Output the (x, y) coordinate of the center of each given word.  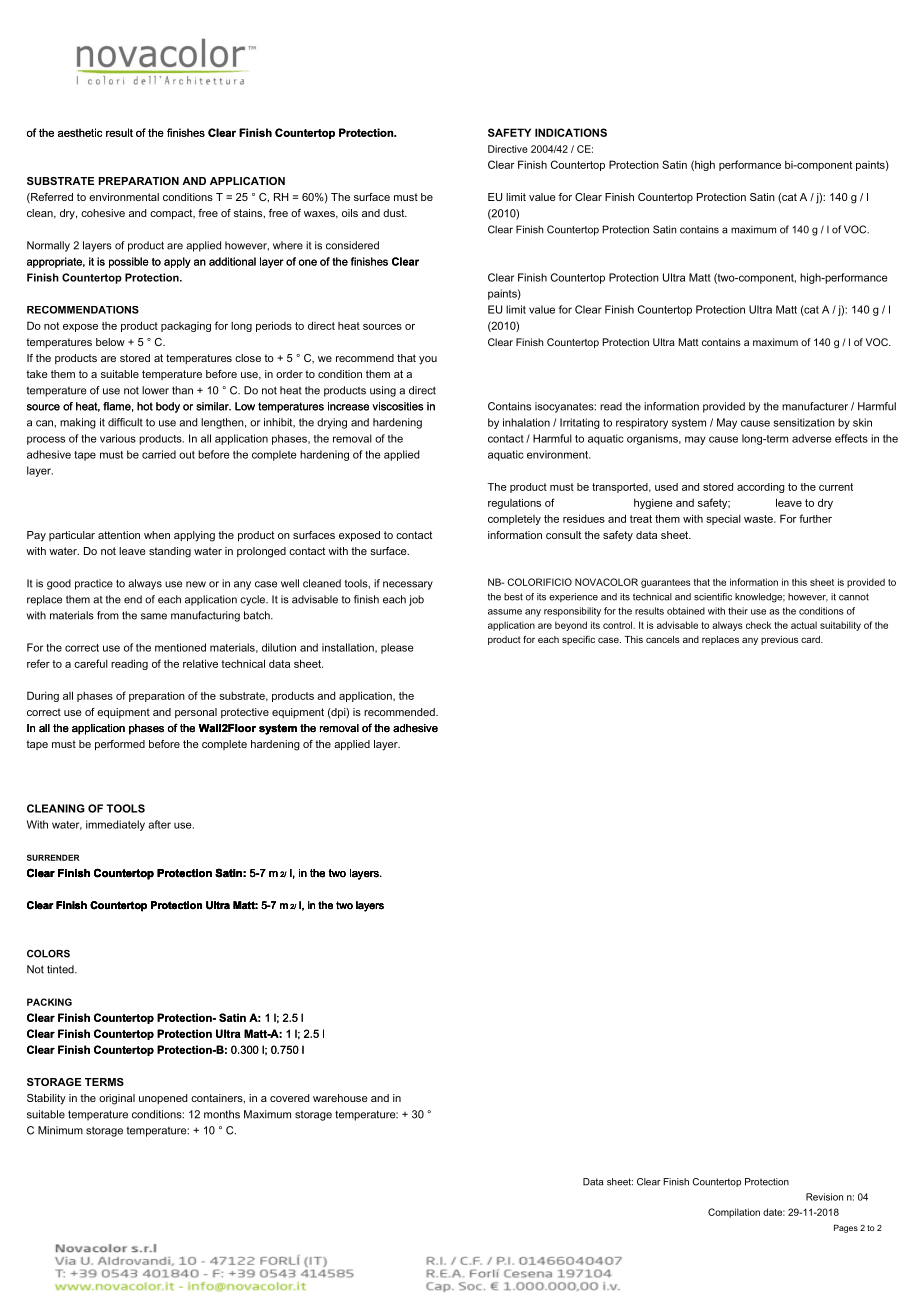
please (397, 648)
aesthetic (80, 132)
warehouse (340, 1098)
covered (289, 1098)
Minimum (60, 1130)
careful (91, 663)
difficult (125, 422)
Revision (824, 1197)
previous (779, 640)
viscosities (398, 406)
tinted (61, 969)
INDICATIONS (571, 132)
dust (395, 213)
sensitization (804, 422)
